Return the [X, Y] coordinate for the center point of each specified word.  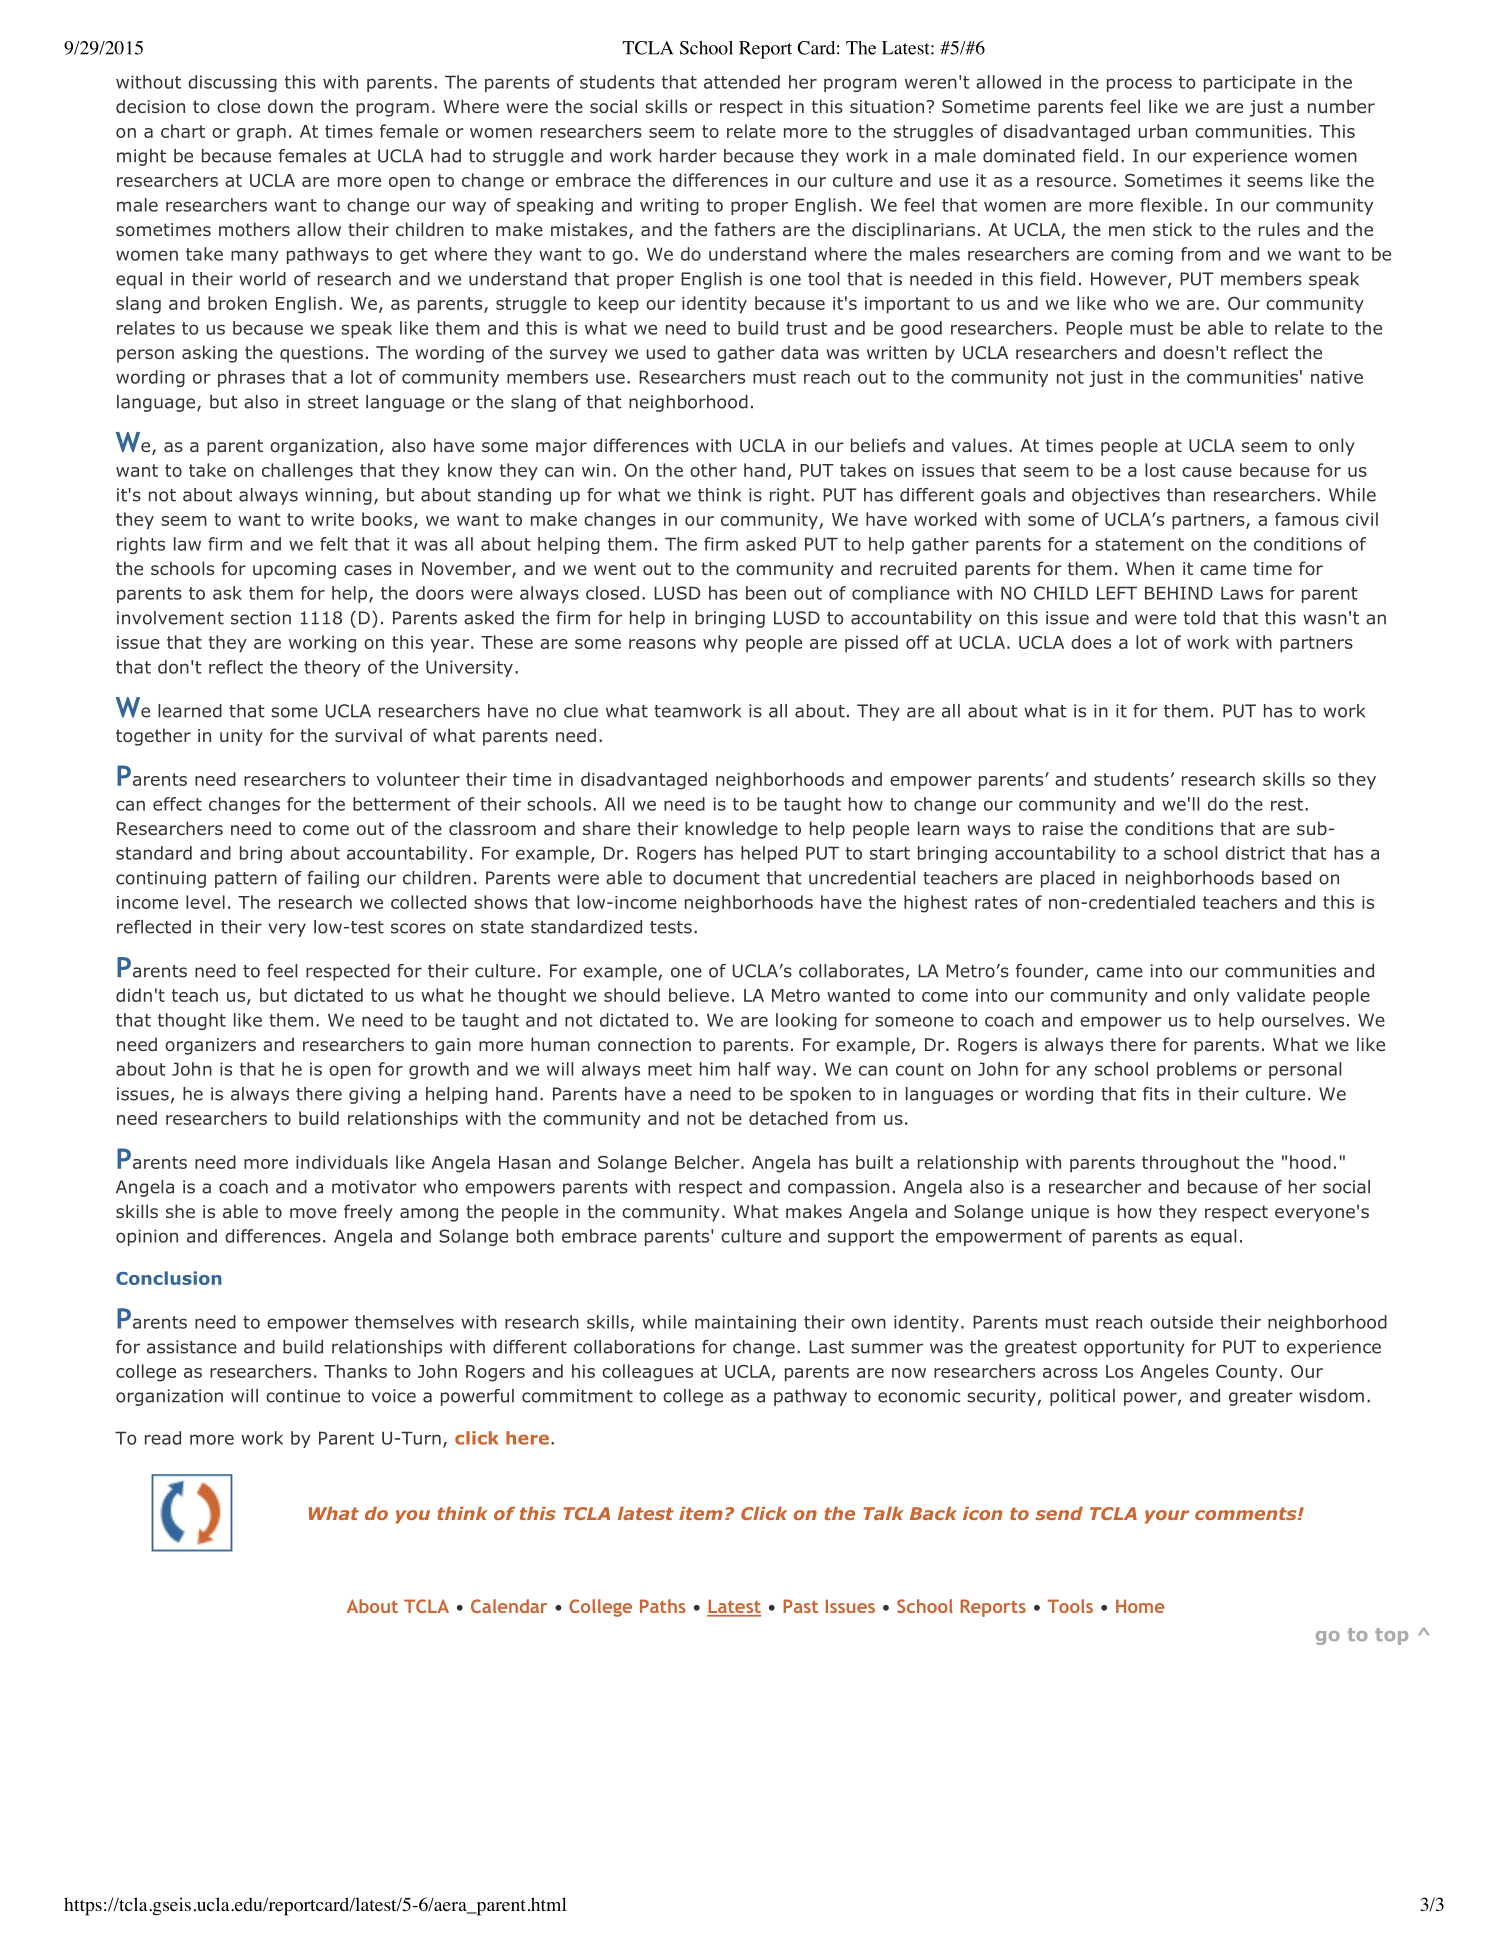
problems [1197, 1070]
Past [800, 1606]
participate [1249, 83]
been [766, 593]
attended [742, 82]
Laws [1242, 593]
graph [261, 133]
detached [788, 1118]
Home [1140, 1606]
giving [374, 1095]
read [163, 1438]
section [261, 618]
